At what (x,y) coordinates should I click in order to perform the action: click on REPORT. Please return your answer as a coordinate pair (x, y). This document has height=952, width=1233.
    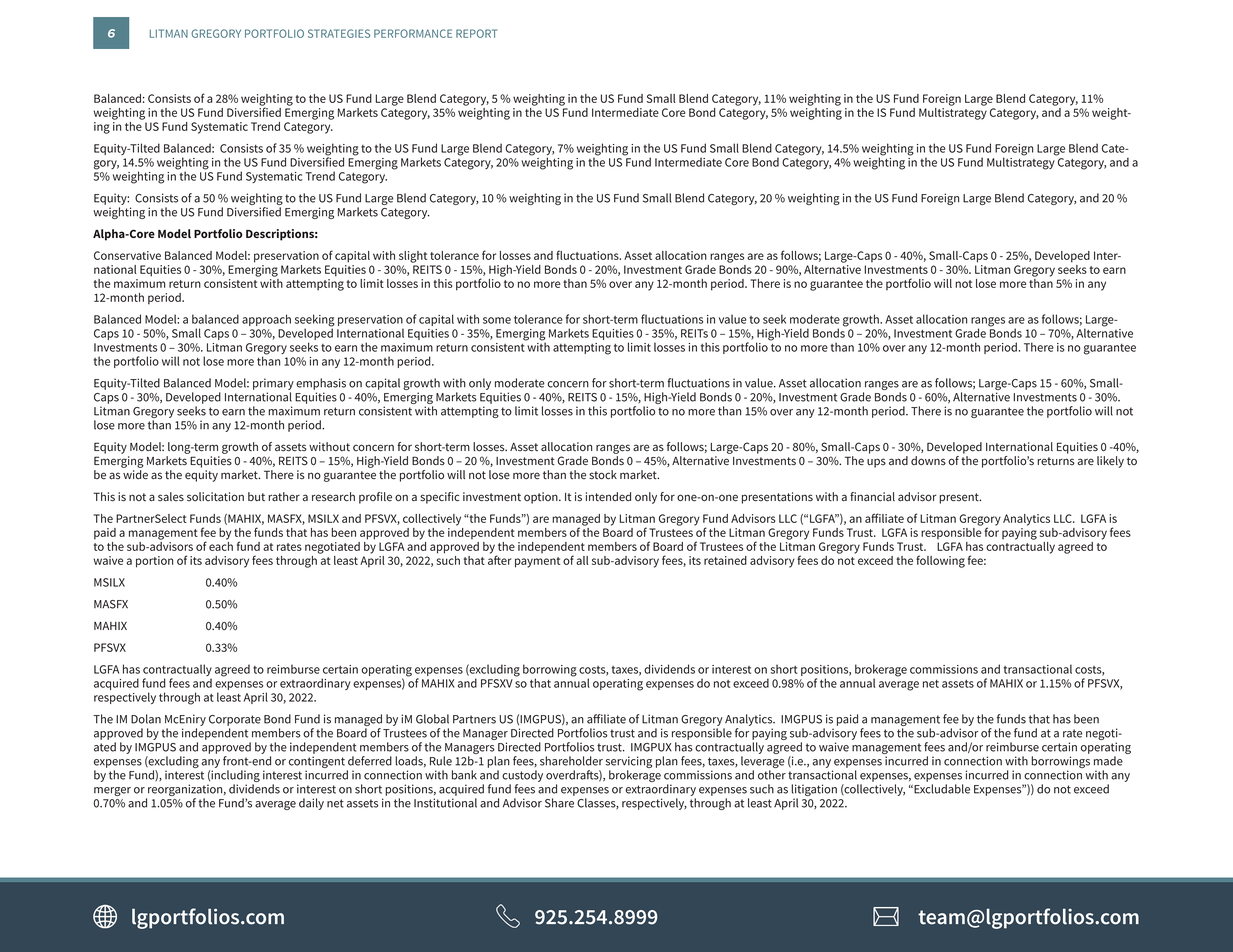
    Looking at the image, I should click on (476, 33).
